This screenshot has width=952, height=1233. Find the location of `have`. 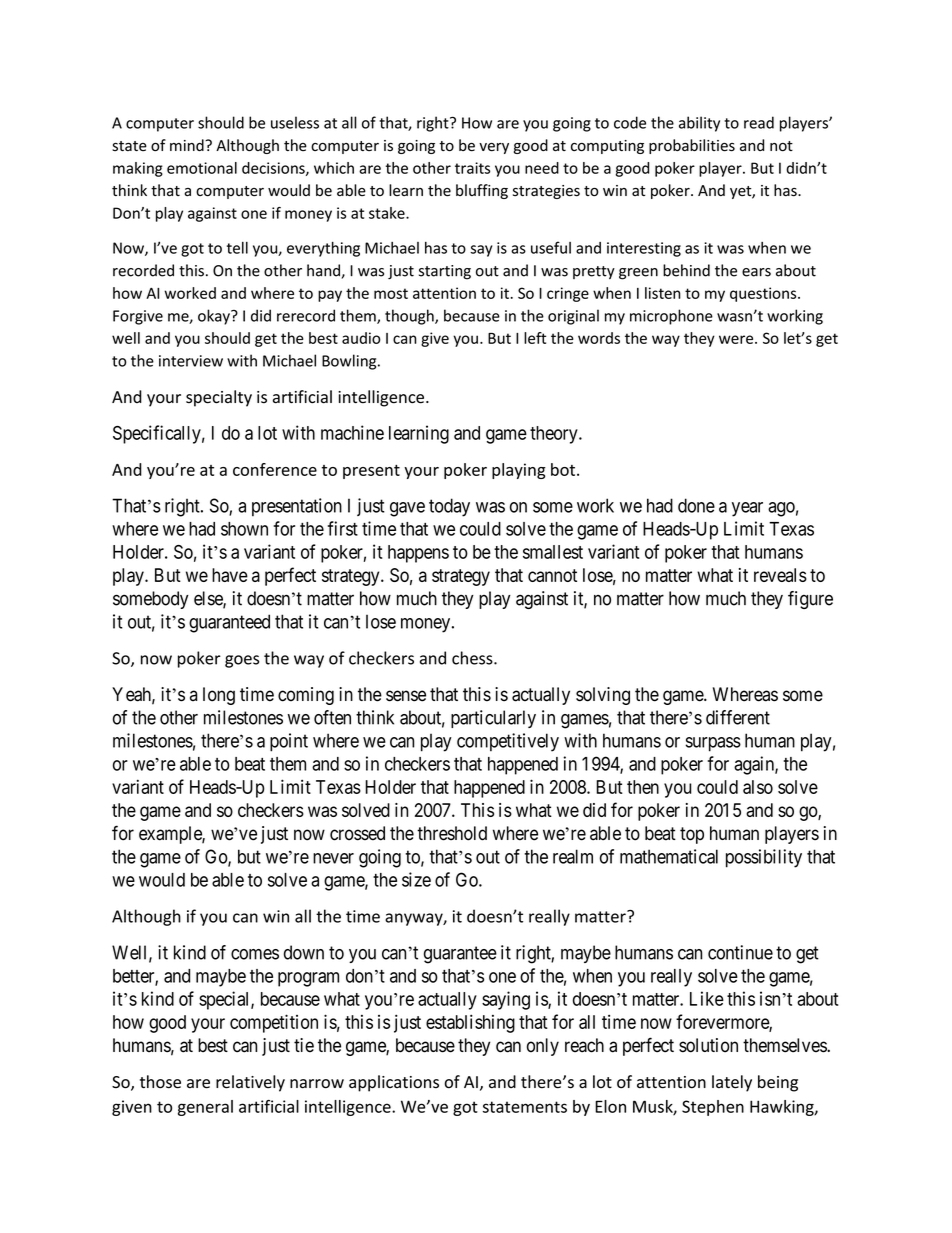

have is located at coordinates (230, 575).
